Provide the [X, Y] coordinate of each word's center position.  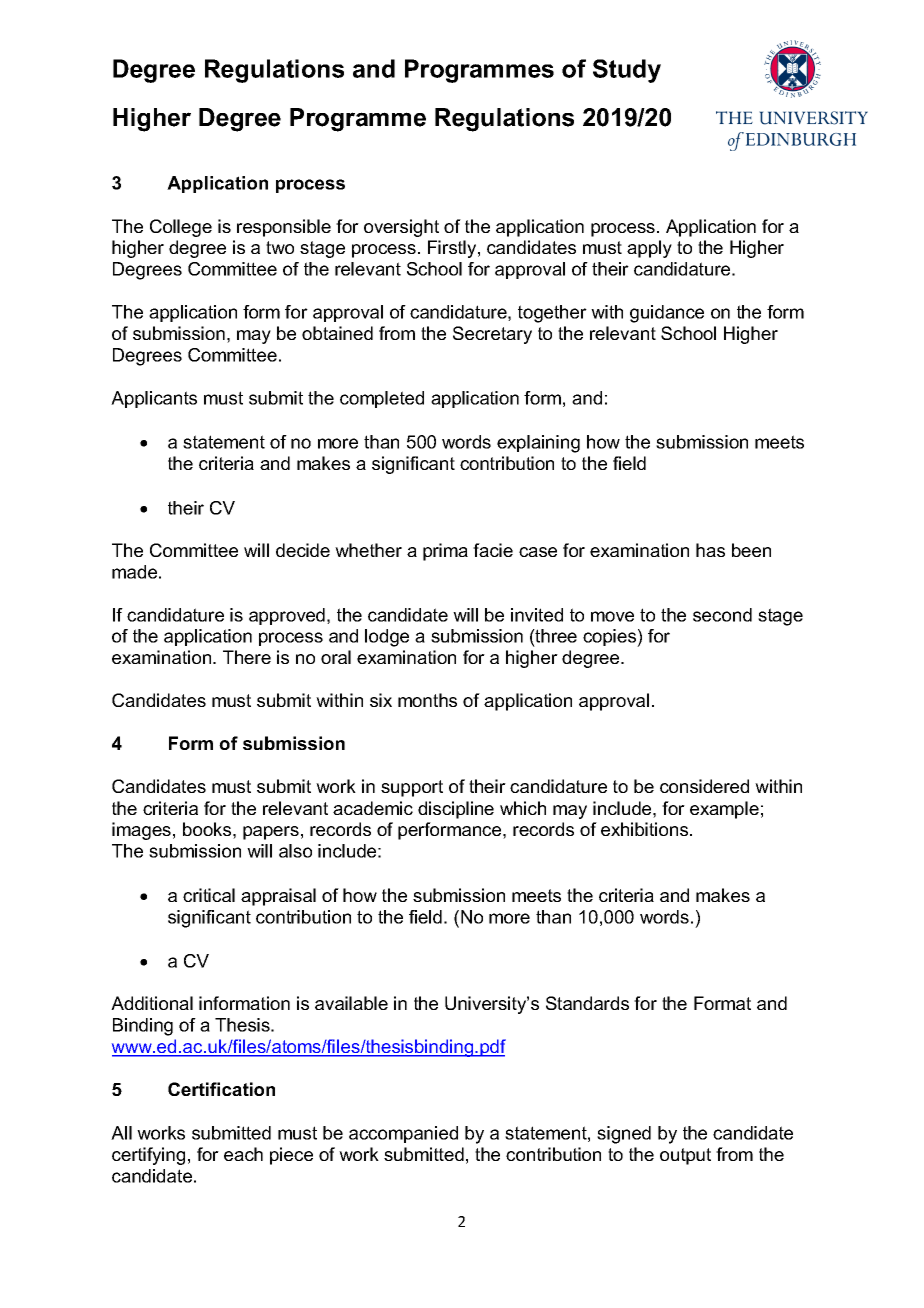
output [685, 1156]
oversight [401, 228]
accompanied [403, 1134]
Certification [221, 1089]
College [181, 228]
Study [627, 71]
